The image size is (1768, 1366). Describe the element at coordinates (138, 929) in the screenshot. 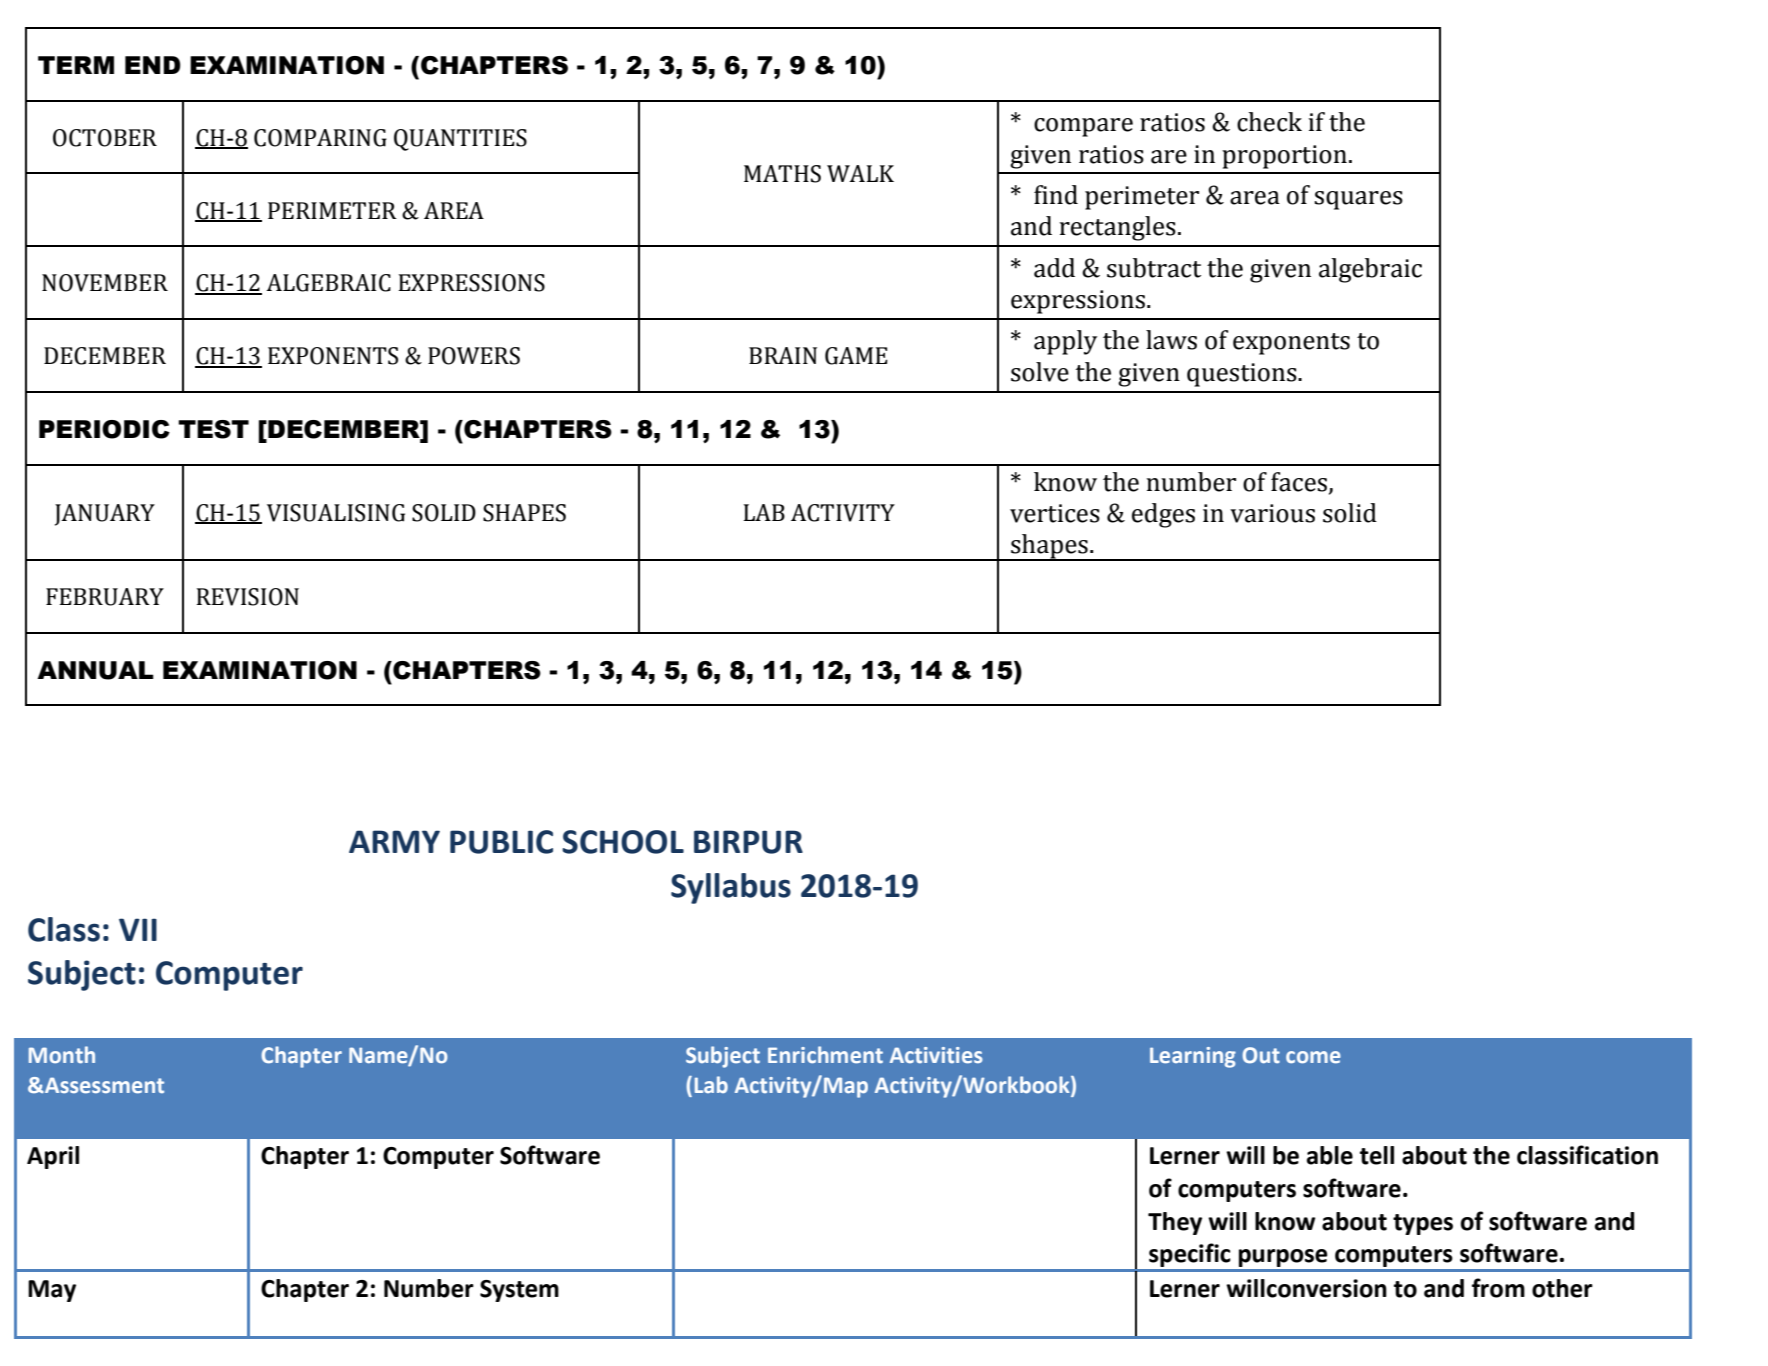

I see `VII` at that location.
